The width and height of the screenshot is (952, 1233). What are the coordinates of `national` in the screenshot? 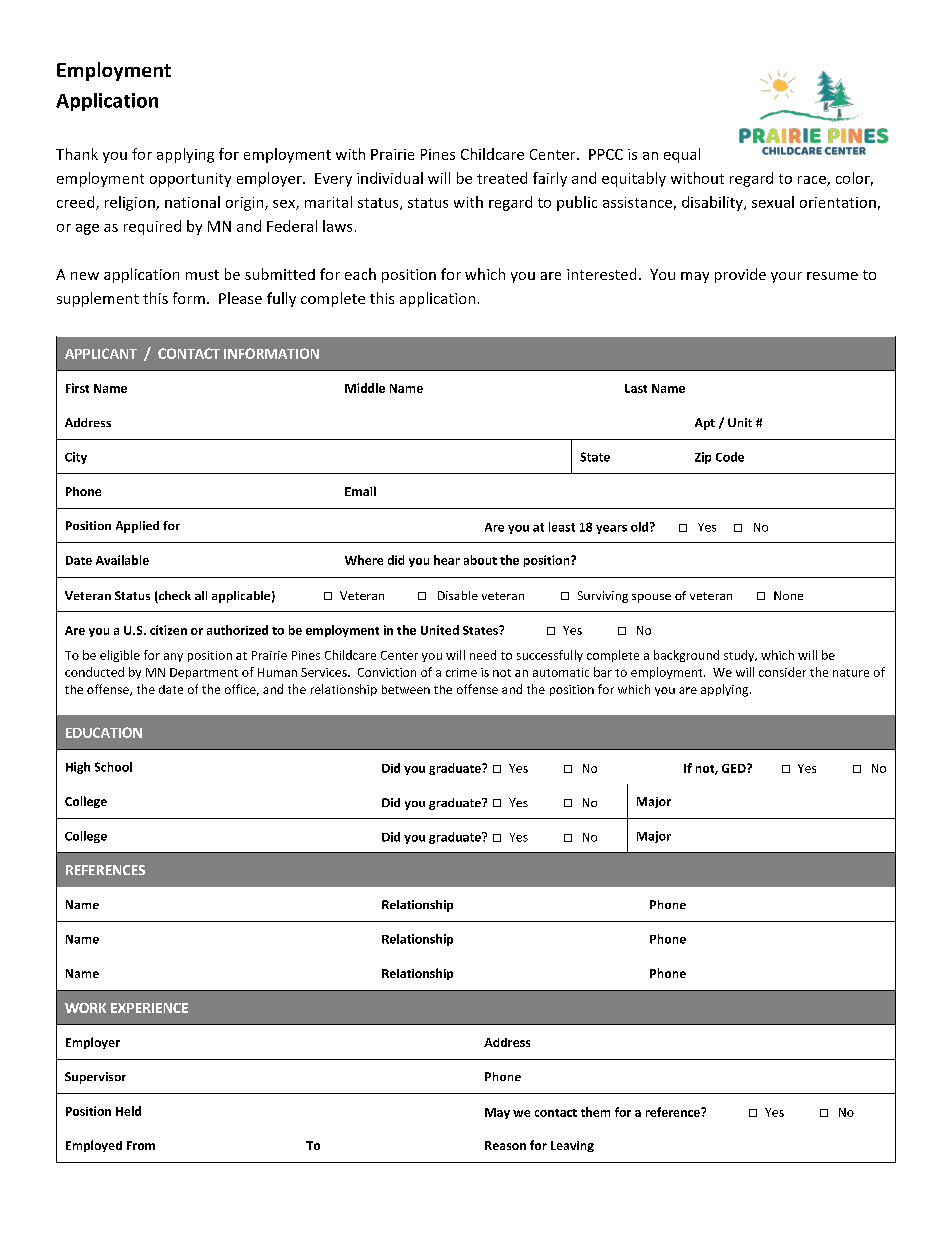 It's located at (192, 202).
